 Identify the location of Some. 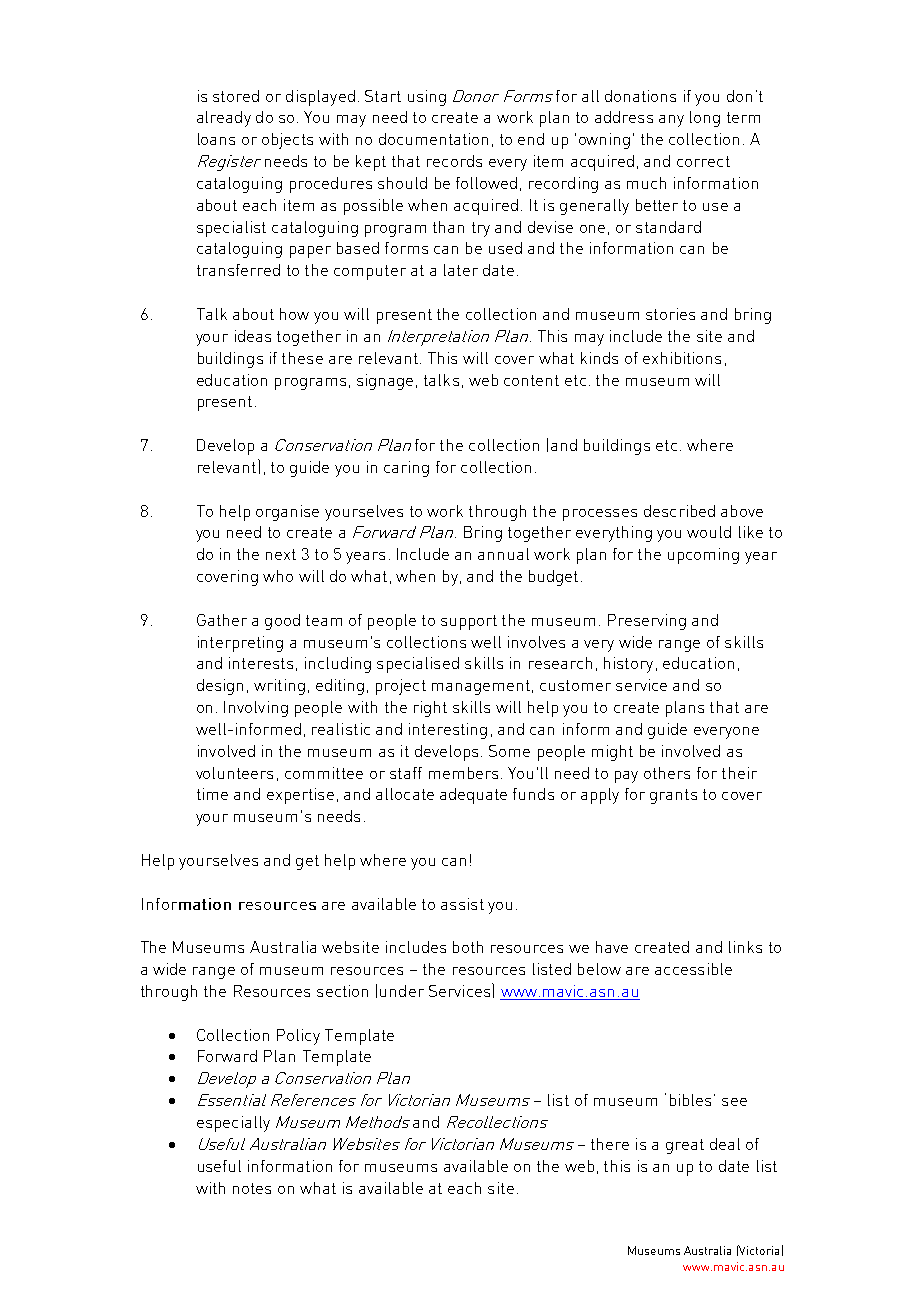
(509, 751).
